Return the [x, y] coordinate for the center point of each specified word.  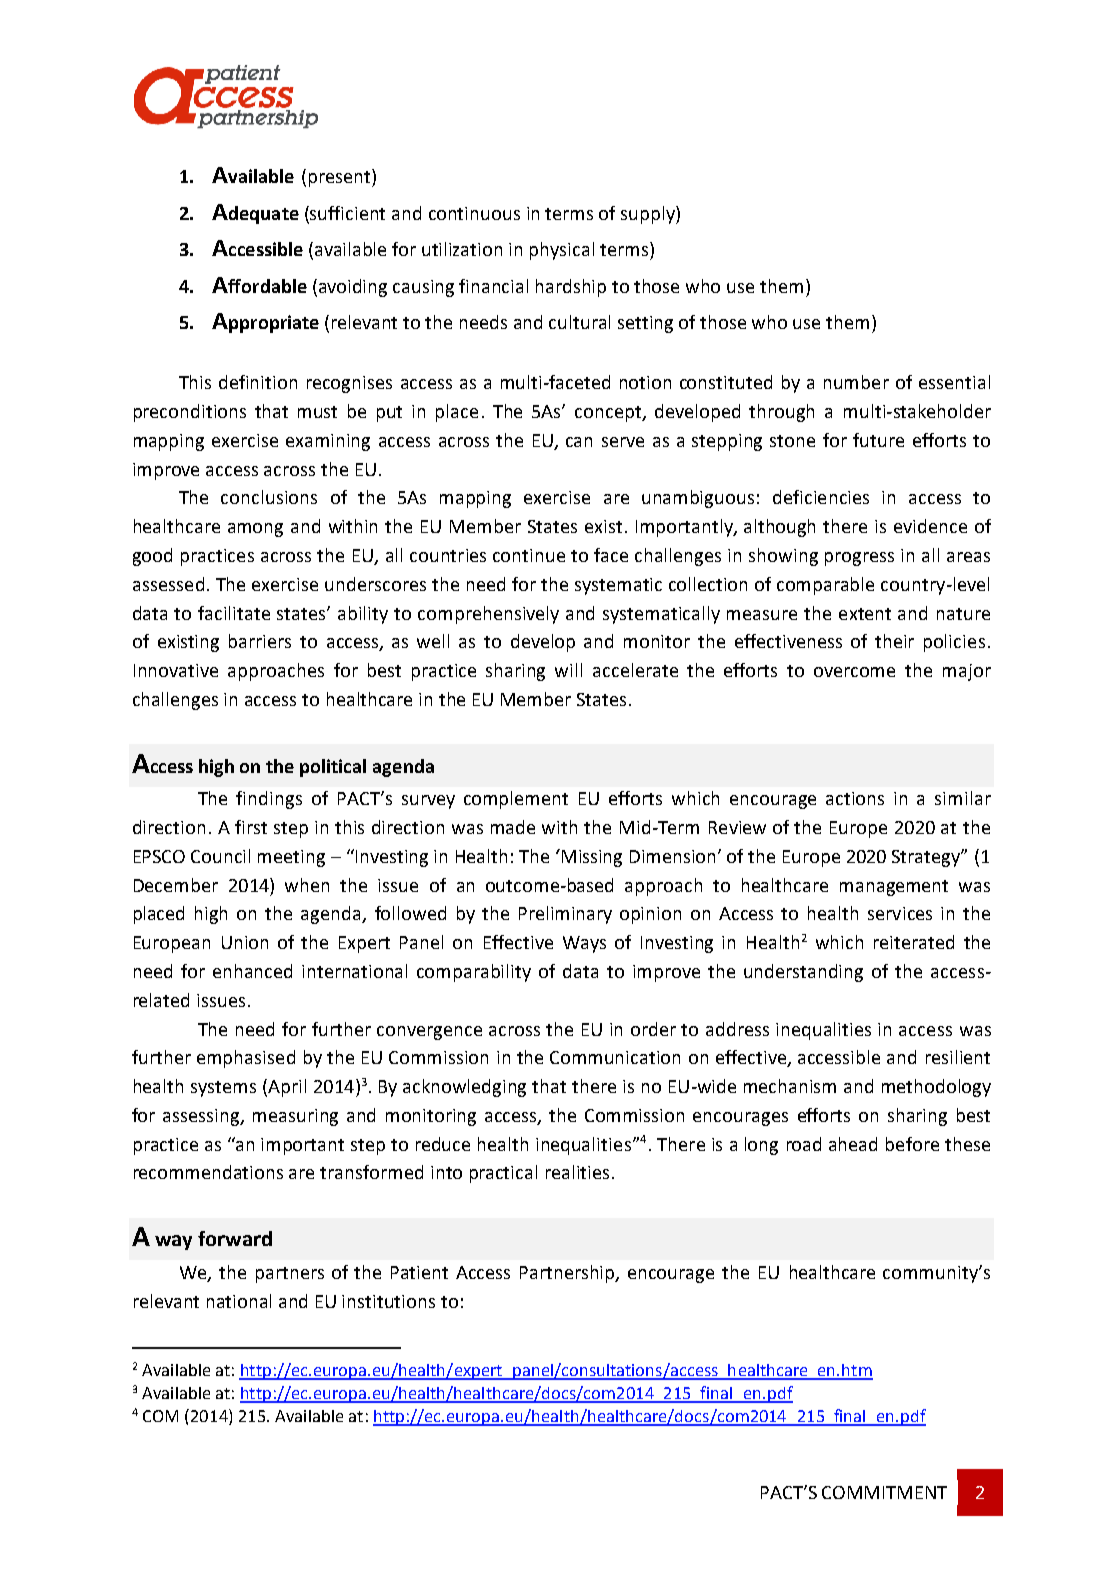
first [251, 827]
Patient [419, 1272]
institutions [388, 1301]
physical [562, 251]
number [856, 382]
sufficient [346, 213]
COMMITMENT [884, 1492]
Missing [592, 858]
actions [855, 798]
